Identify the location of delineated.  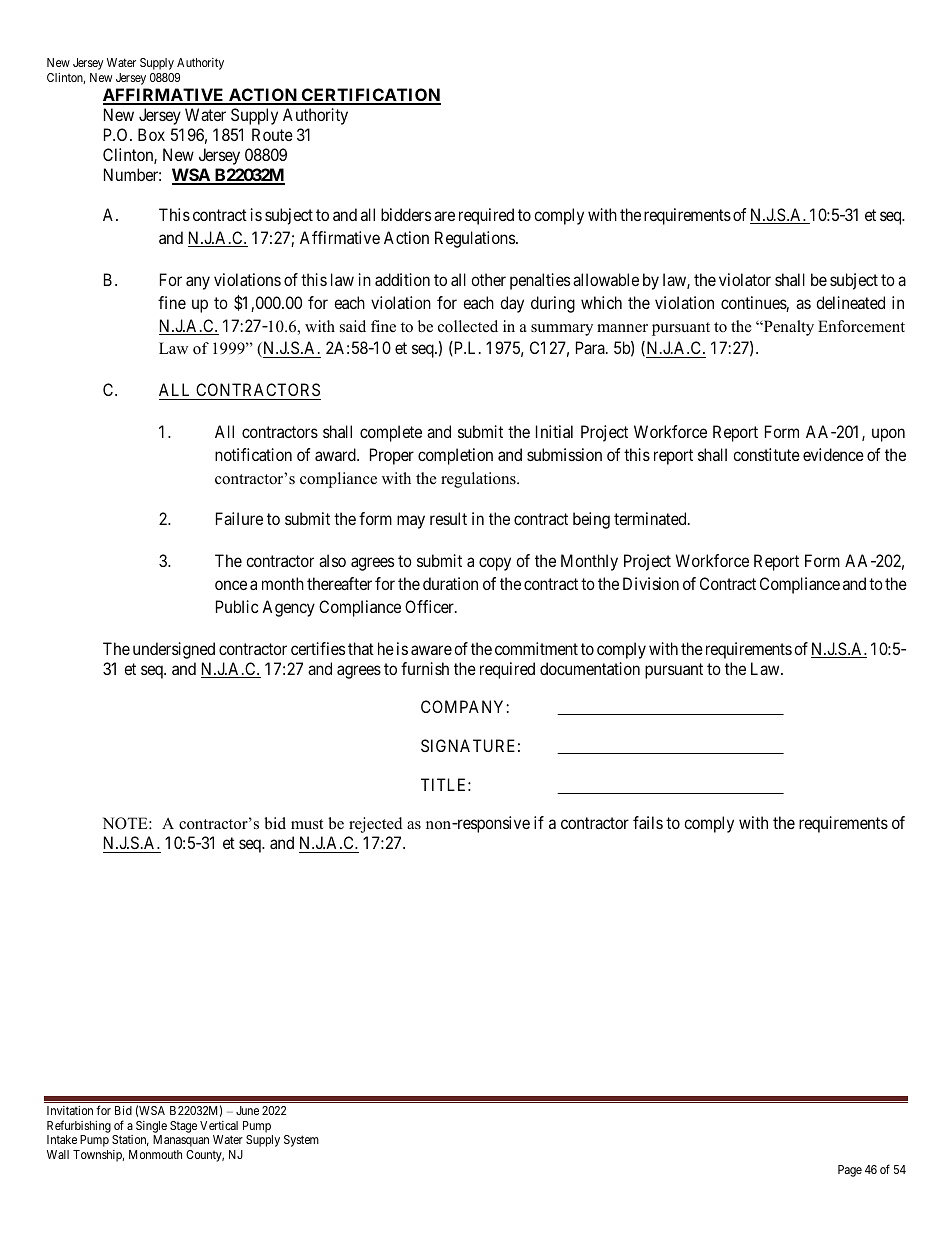
(850, 302).
